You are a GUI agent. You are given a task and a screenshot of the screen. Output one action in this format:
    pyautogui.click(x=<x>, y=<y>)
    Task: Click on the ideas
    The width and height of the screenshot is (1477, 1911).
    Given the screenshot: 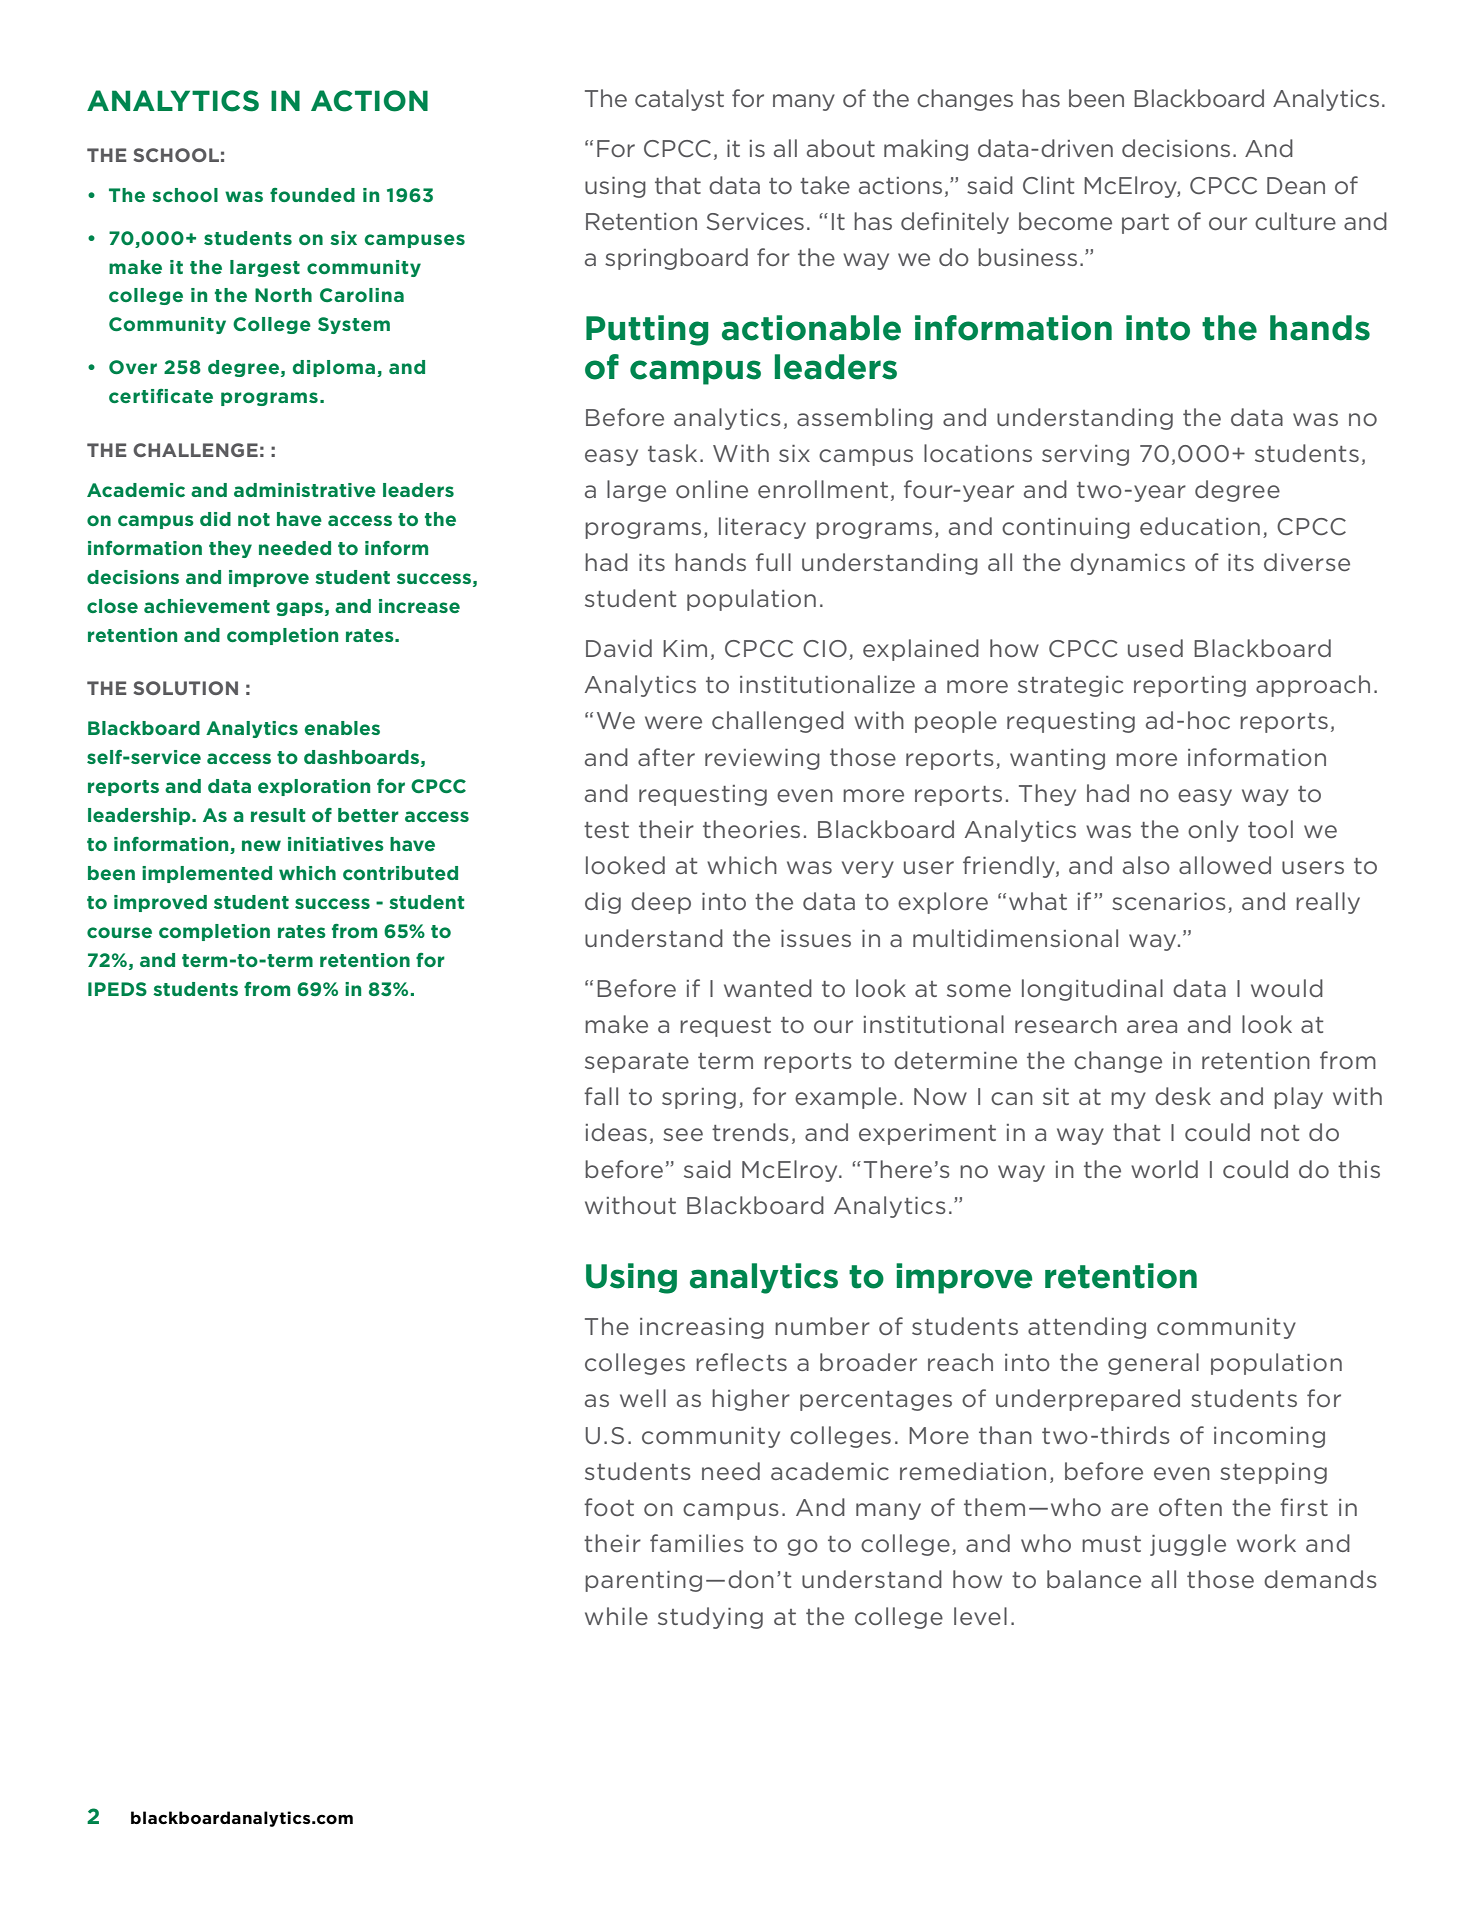 What is the action you would take?
    pyautogui.click(x=616, y=1132)
